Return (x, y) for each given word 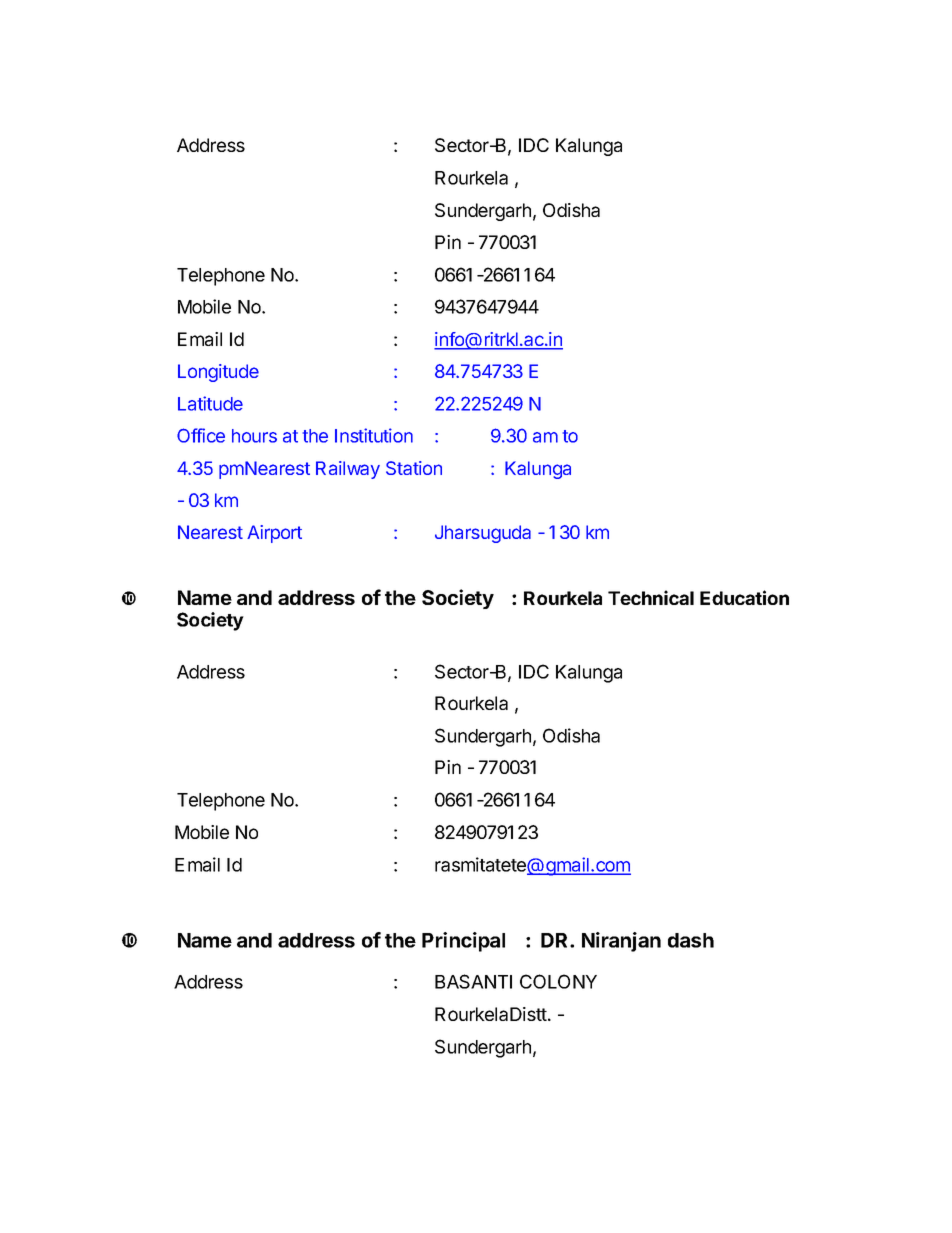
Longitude (218, 373)
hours (254, 436)
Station (414, 468)
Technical (651, 597)
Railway (348, 470)
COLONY (558, 981)
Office (201, 435)
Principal (463, 942)
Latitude (210, 403)
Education (744, 597)
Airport (274, 534)
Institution (374, 435)
